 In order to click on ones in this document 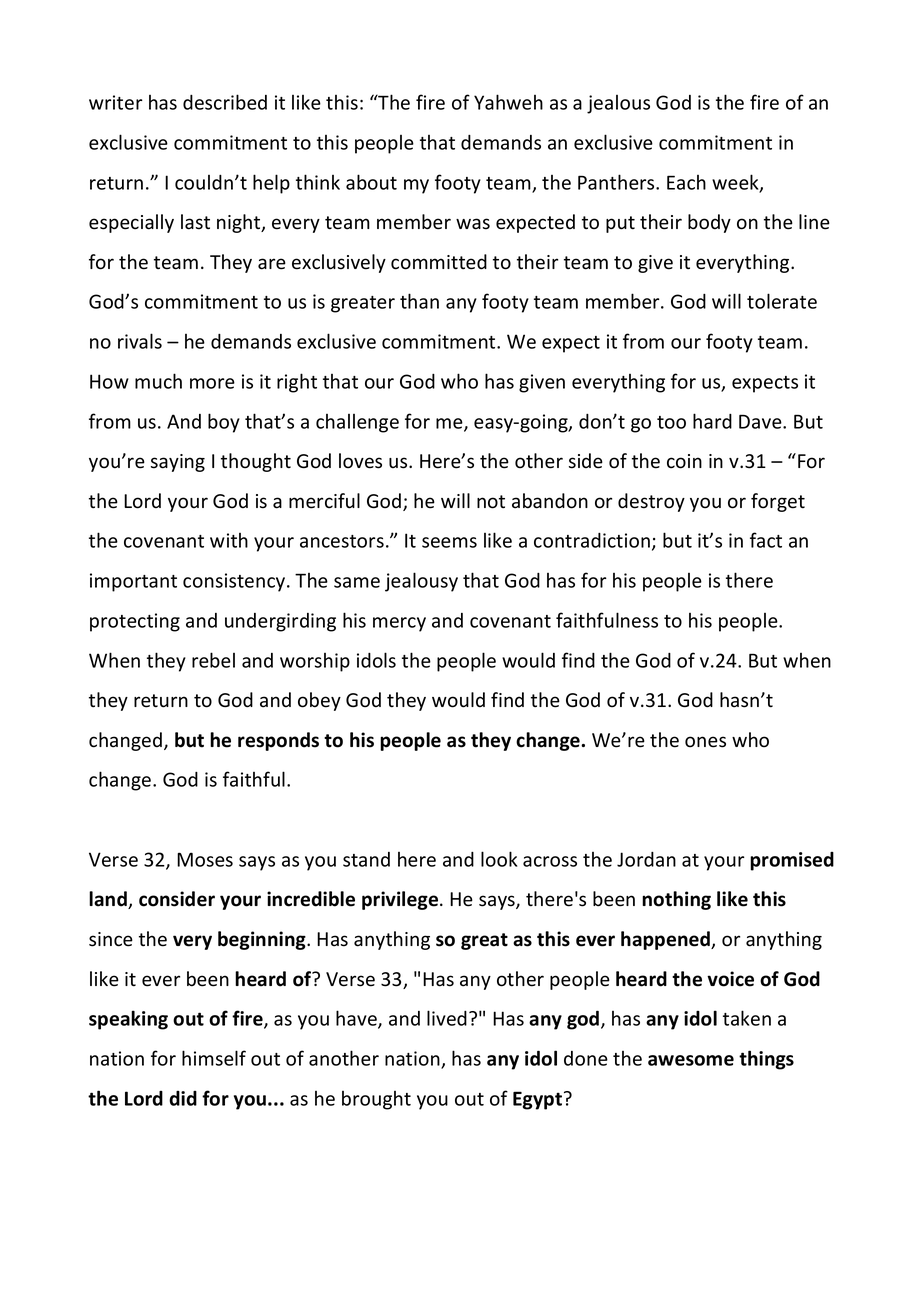, I will do `click(705, 742)`.
